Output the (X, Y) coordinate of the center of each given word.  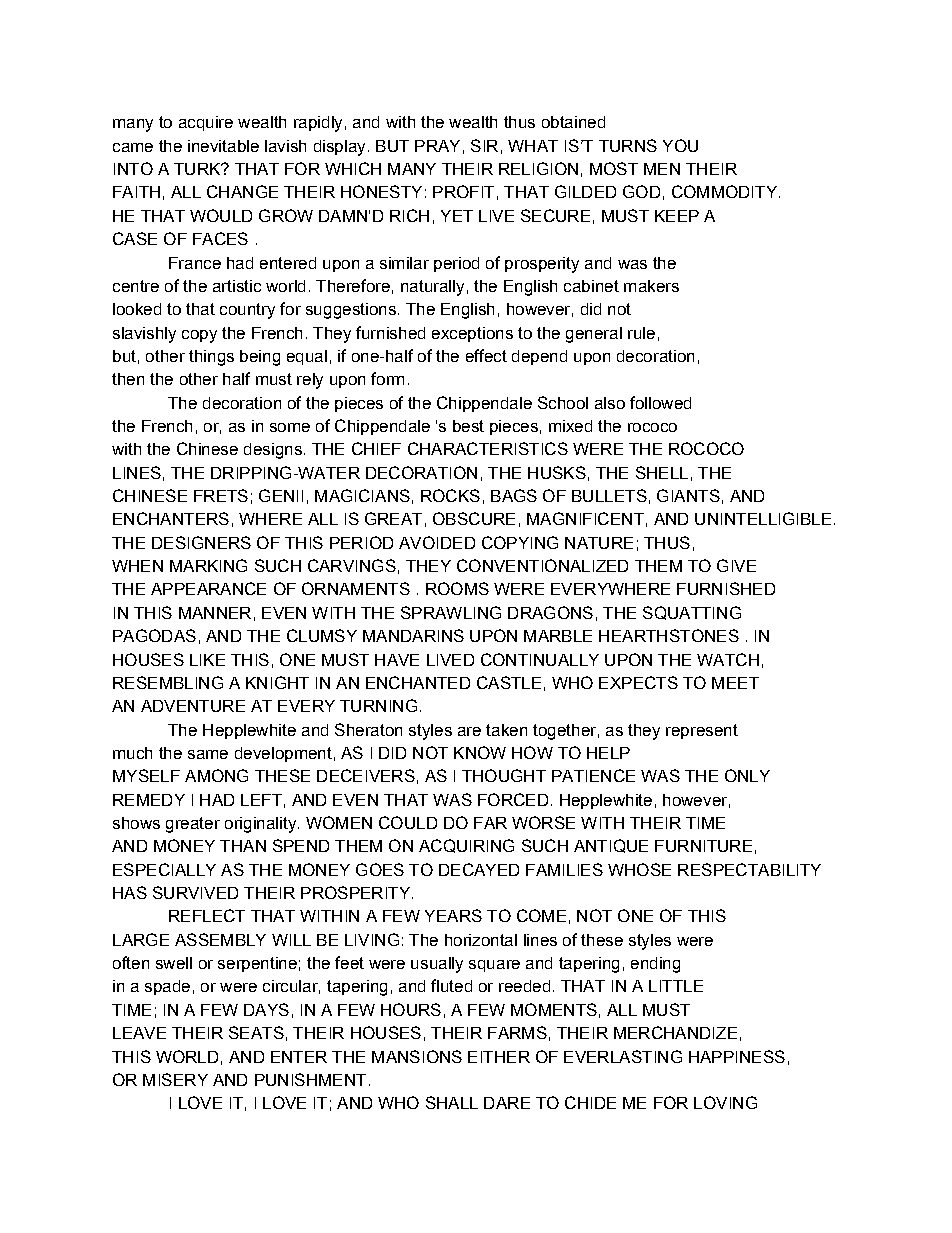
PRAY (437, 146)
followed (660, 402)
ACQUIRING (466, 846)
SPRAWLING (451, 612)
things (211, 358)
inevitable (223, 146)
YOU (680, 145)
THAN (243, 846)
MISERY (175, 1079)
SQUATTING (692, 613)
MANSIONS (417, 1056)
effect (486, 355)
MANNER (215, 613)
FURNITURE (703, 846)
